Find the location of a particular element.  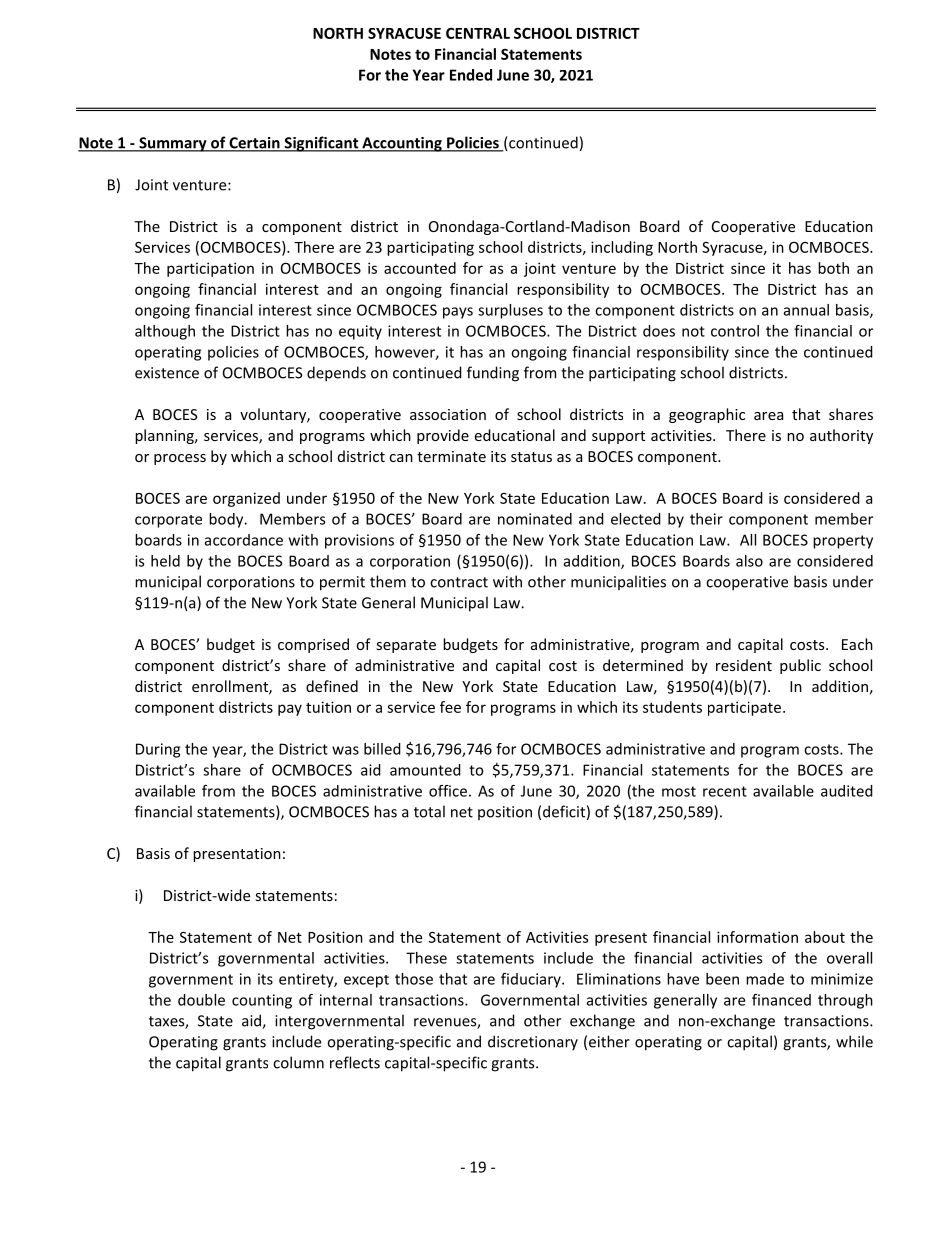

discretionary is located at coordinates (533, 1043).
